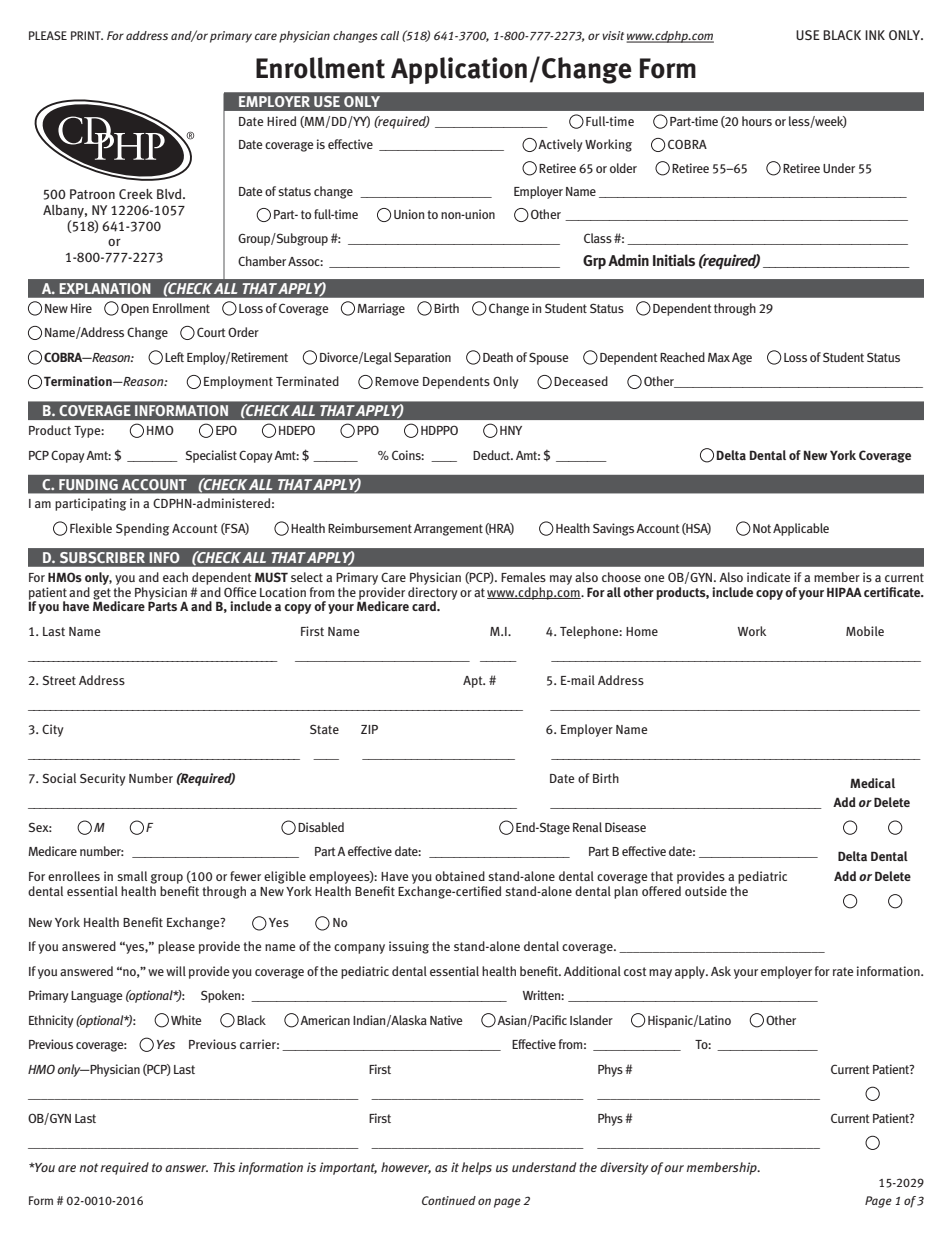 The width and height of the screenshot is (952, 1233). I want to click on PRINT, so click(87, 35).
